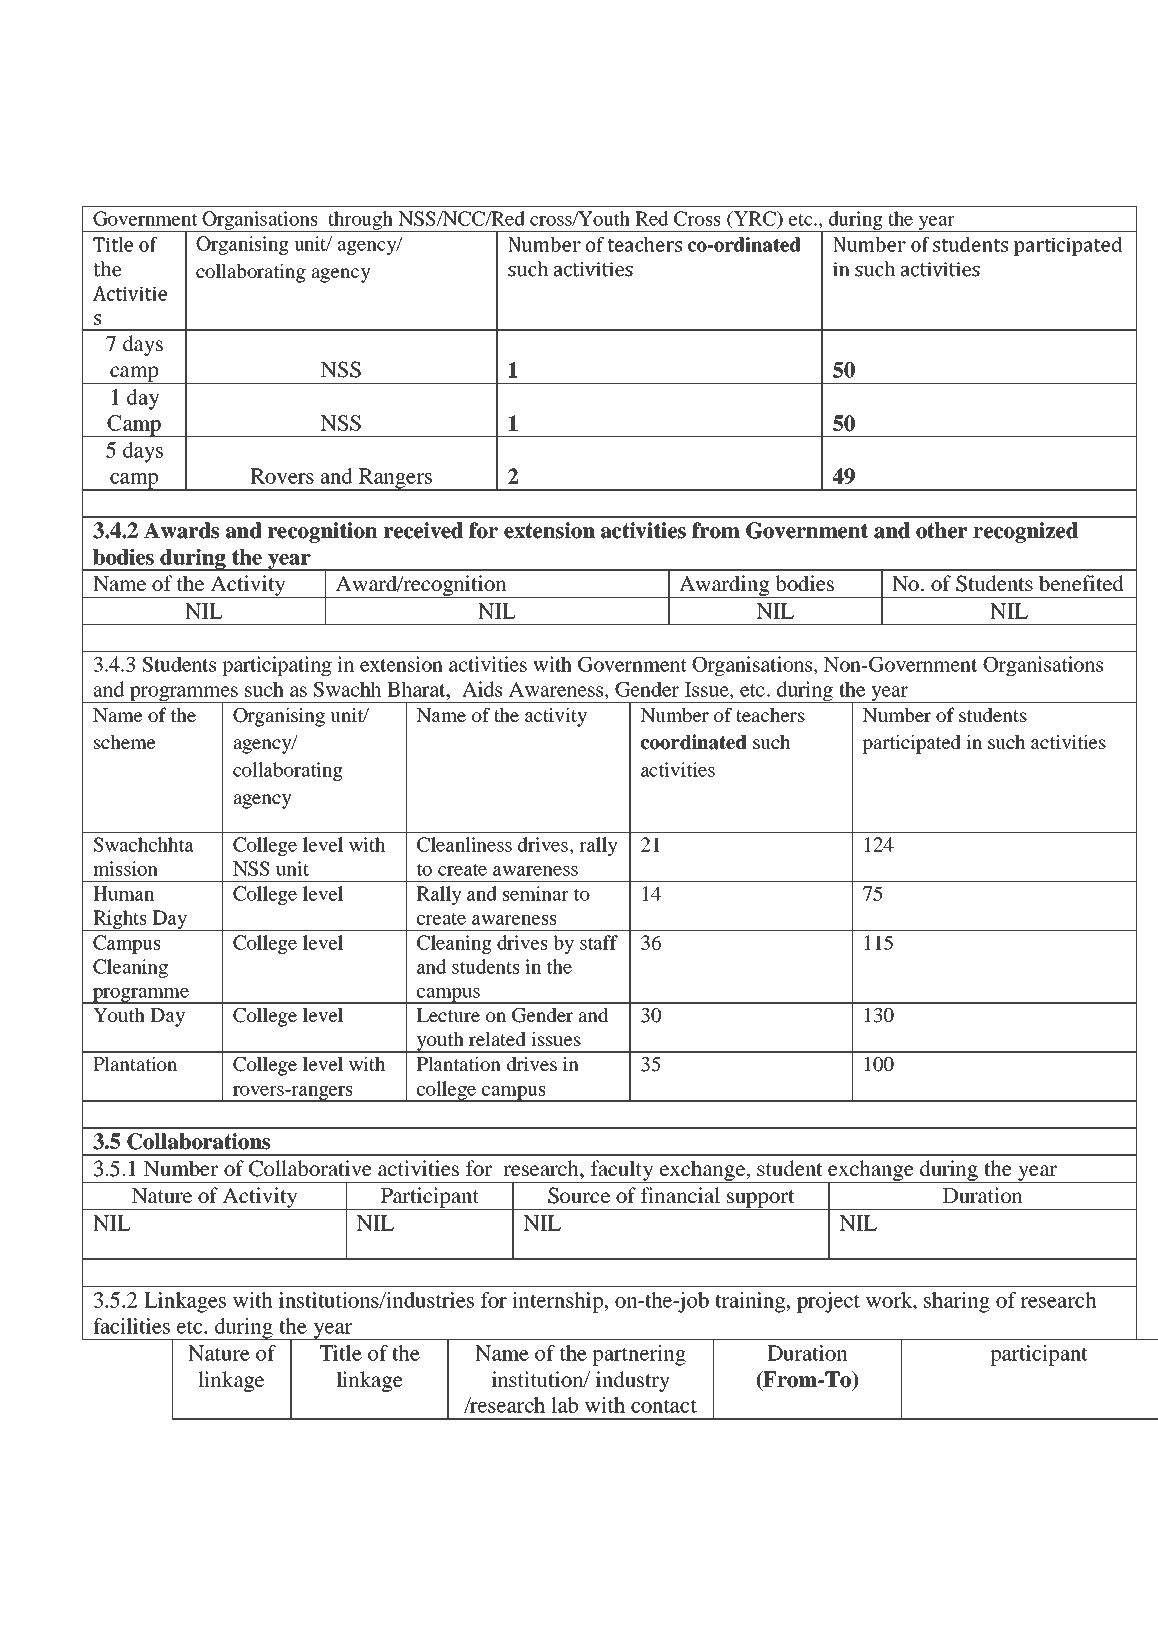  What do you see at coordinates (761, 1200) in the page?
I see `support` at bounding box center [761, 1200].
